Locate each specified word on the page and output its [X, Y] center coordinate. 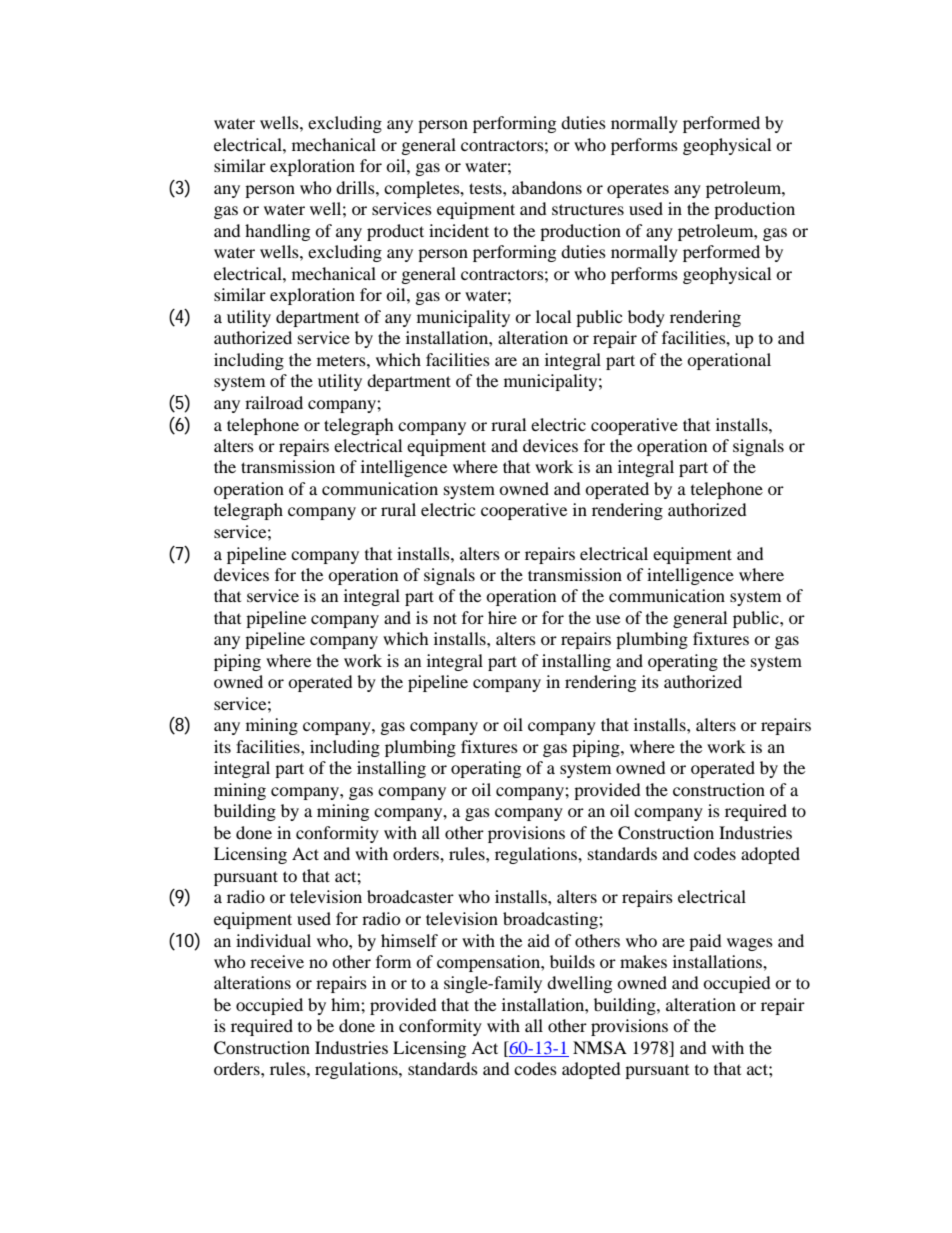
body [646, 318]
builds [572, 961]
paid [705, 942]
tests [486, 188]
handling [277, 232]
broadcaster [410, 896]
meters [342, 360]
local [553, 316]
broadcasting [551, 920]
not [445, 618]
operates [638, 190]
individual [273, 940]
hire [502, 617]
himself [409, 940]
